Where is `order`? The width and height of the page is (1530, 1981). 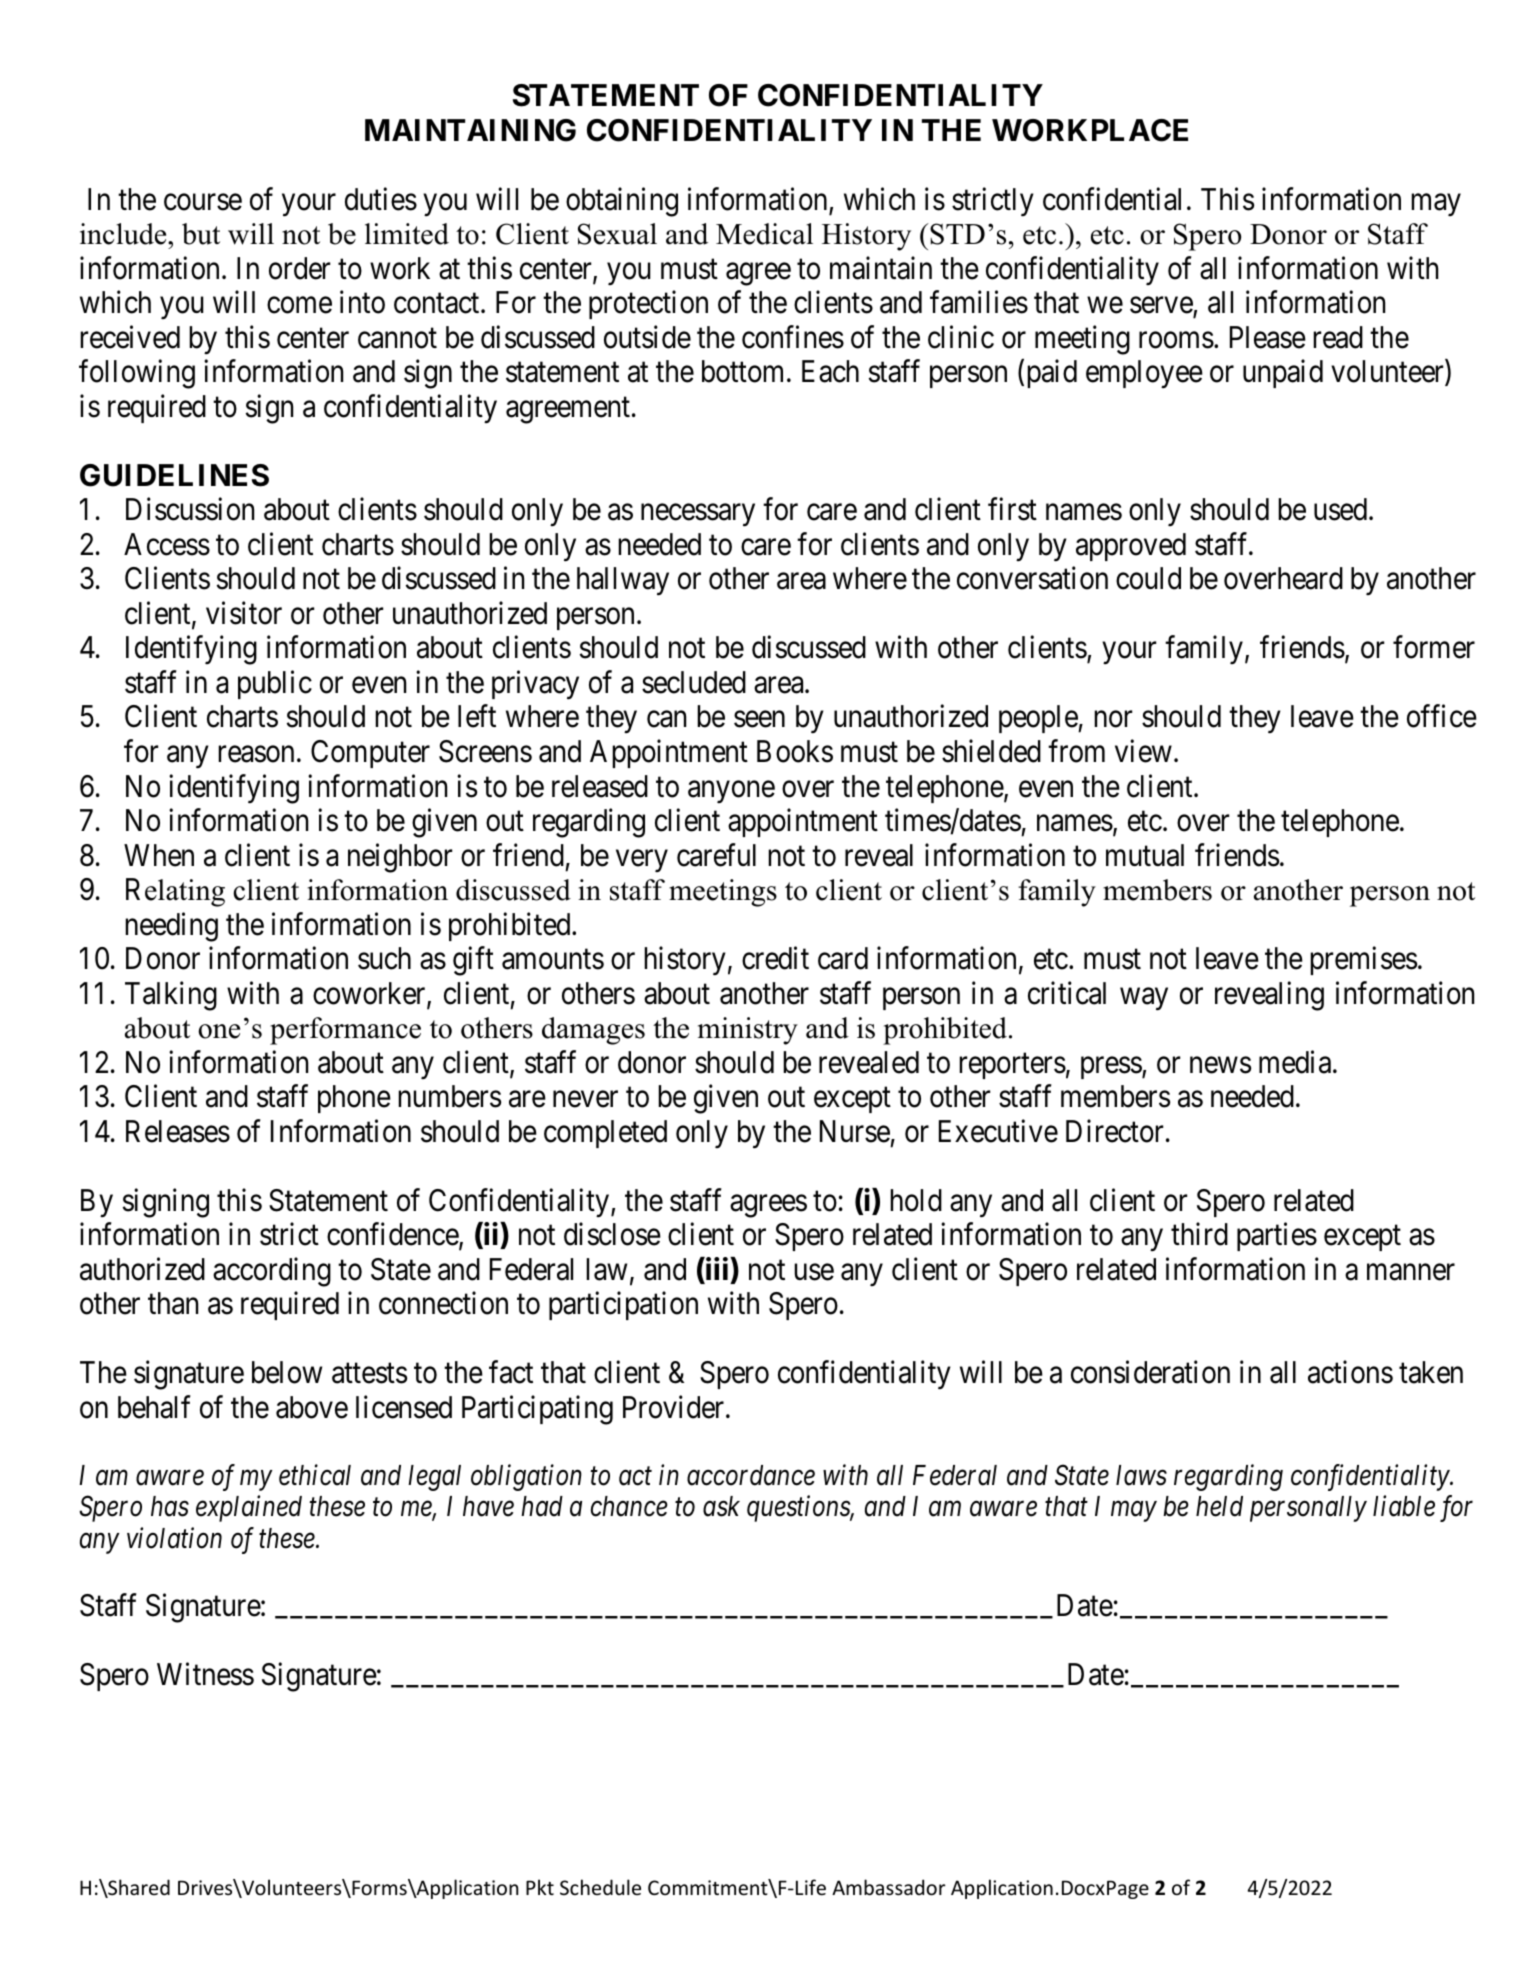 order is located at coordinates (299, 268).
